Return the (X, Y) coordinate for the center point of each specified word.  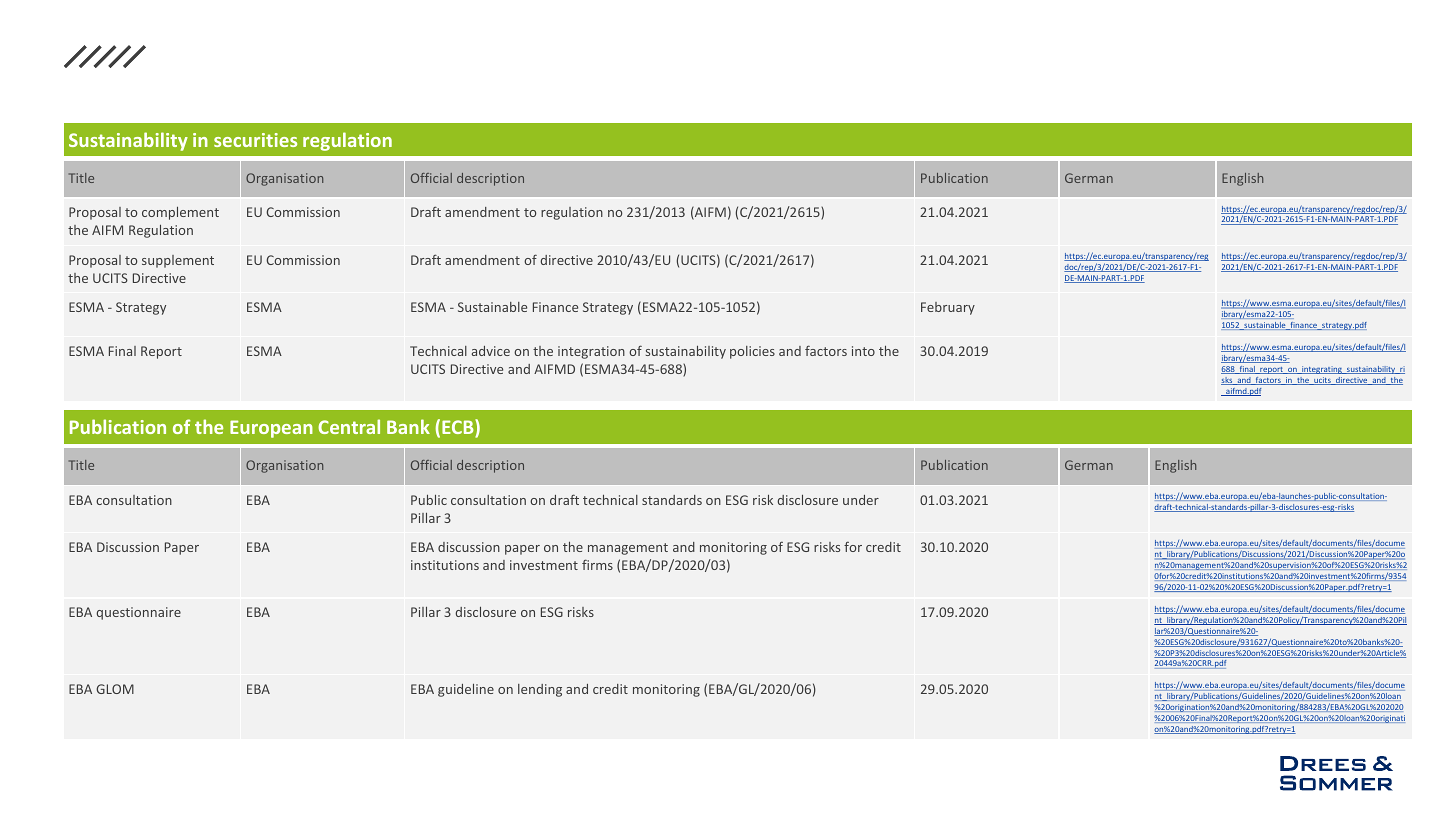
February (948, 308)
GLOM (115, 689)
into (863, 351)
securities (255, 140)
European (271, 429)
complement (180, 213)
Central (349, 426)
